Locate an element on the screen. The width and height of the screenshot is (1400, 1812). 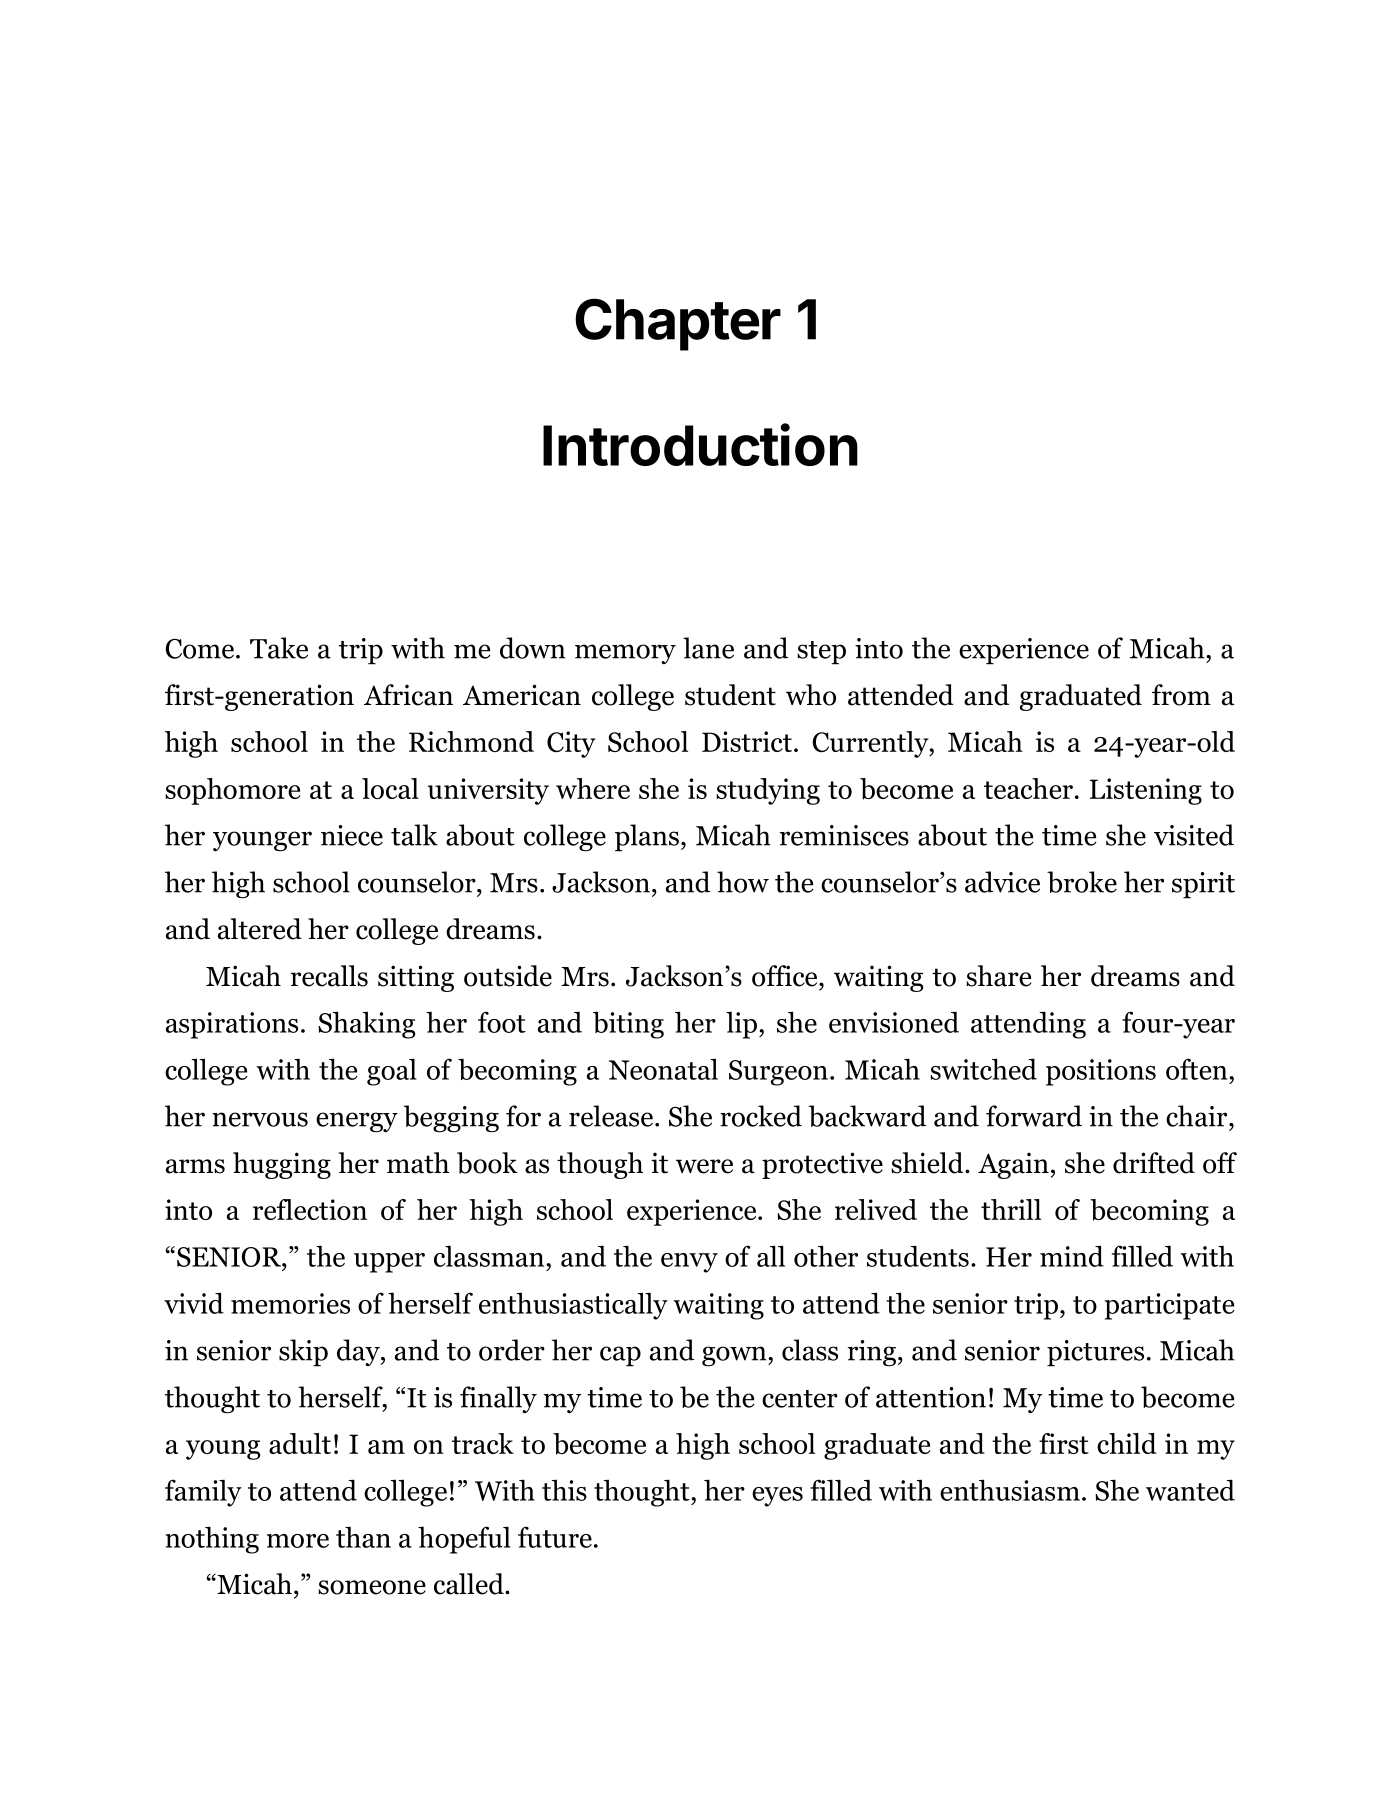
step is located at coordinates (821, 653).
